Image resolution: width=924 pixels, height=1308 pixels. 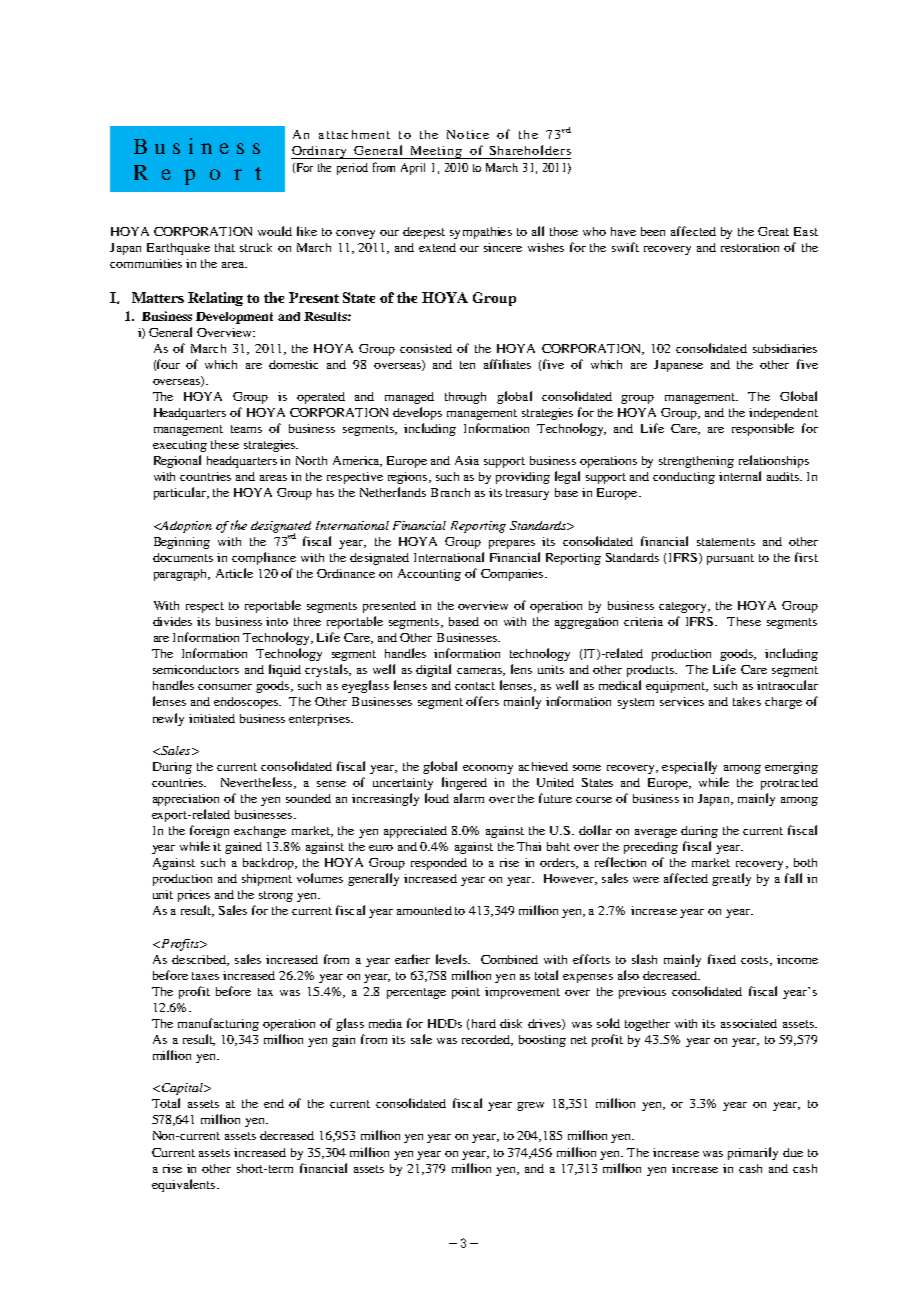 I want to click on Notice, so click(x=468, y=134).
